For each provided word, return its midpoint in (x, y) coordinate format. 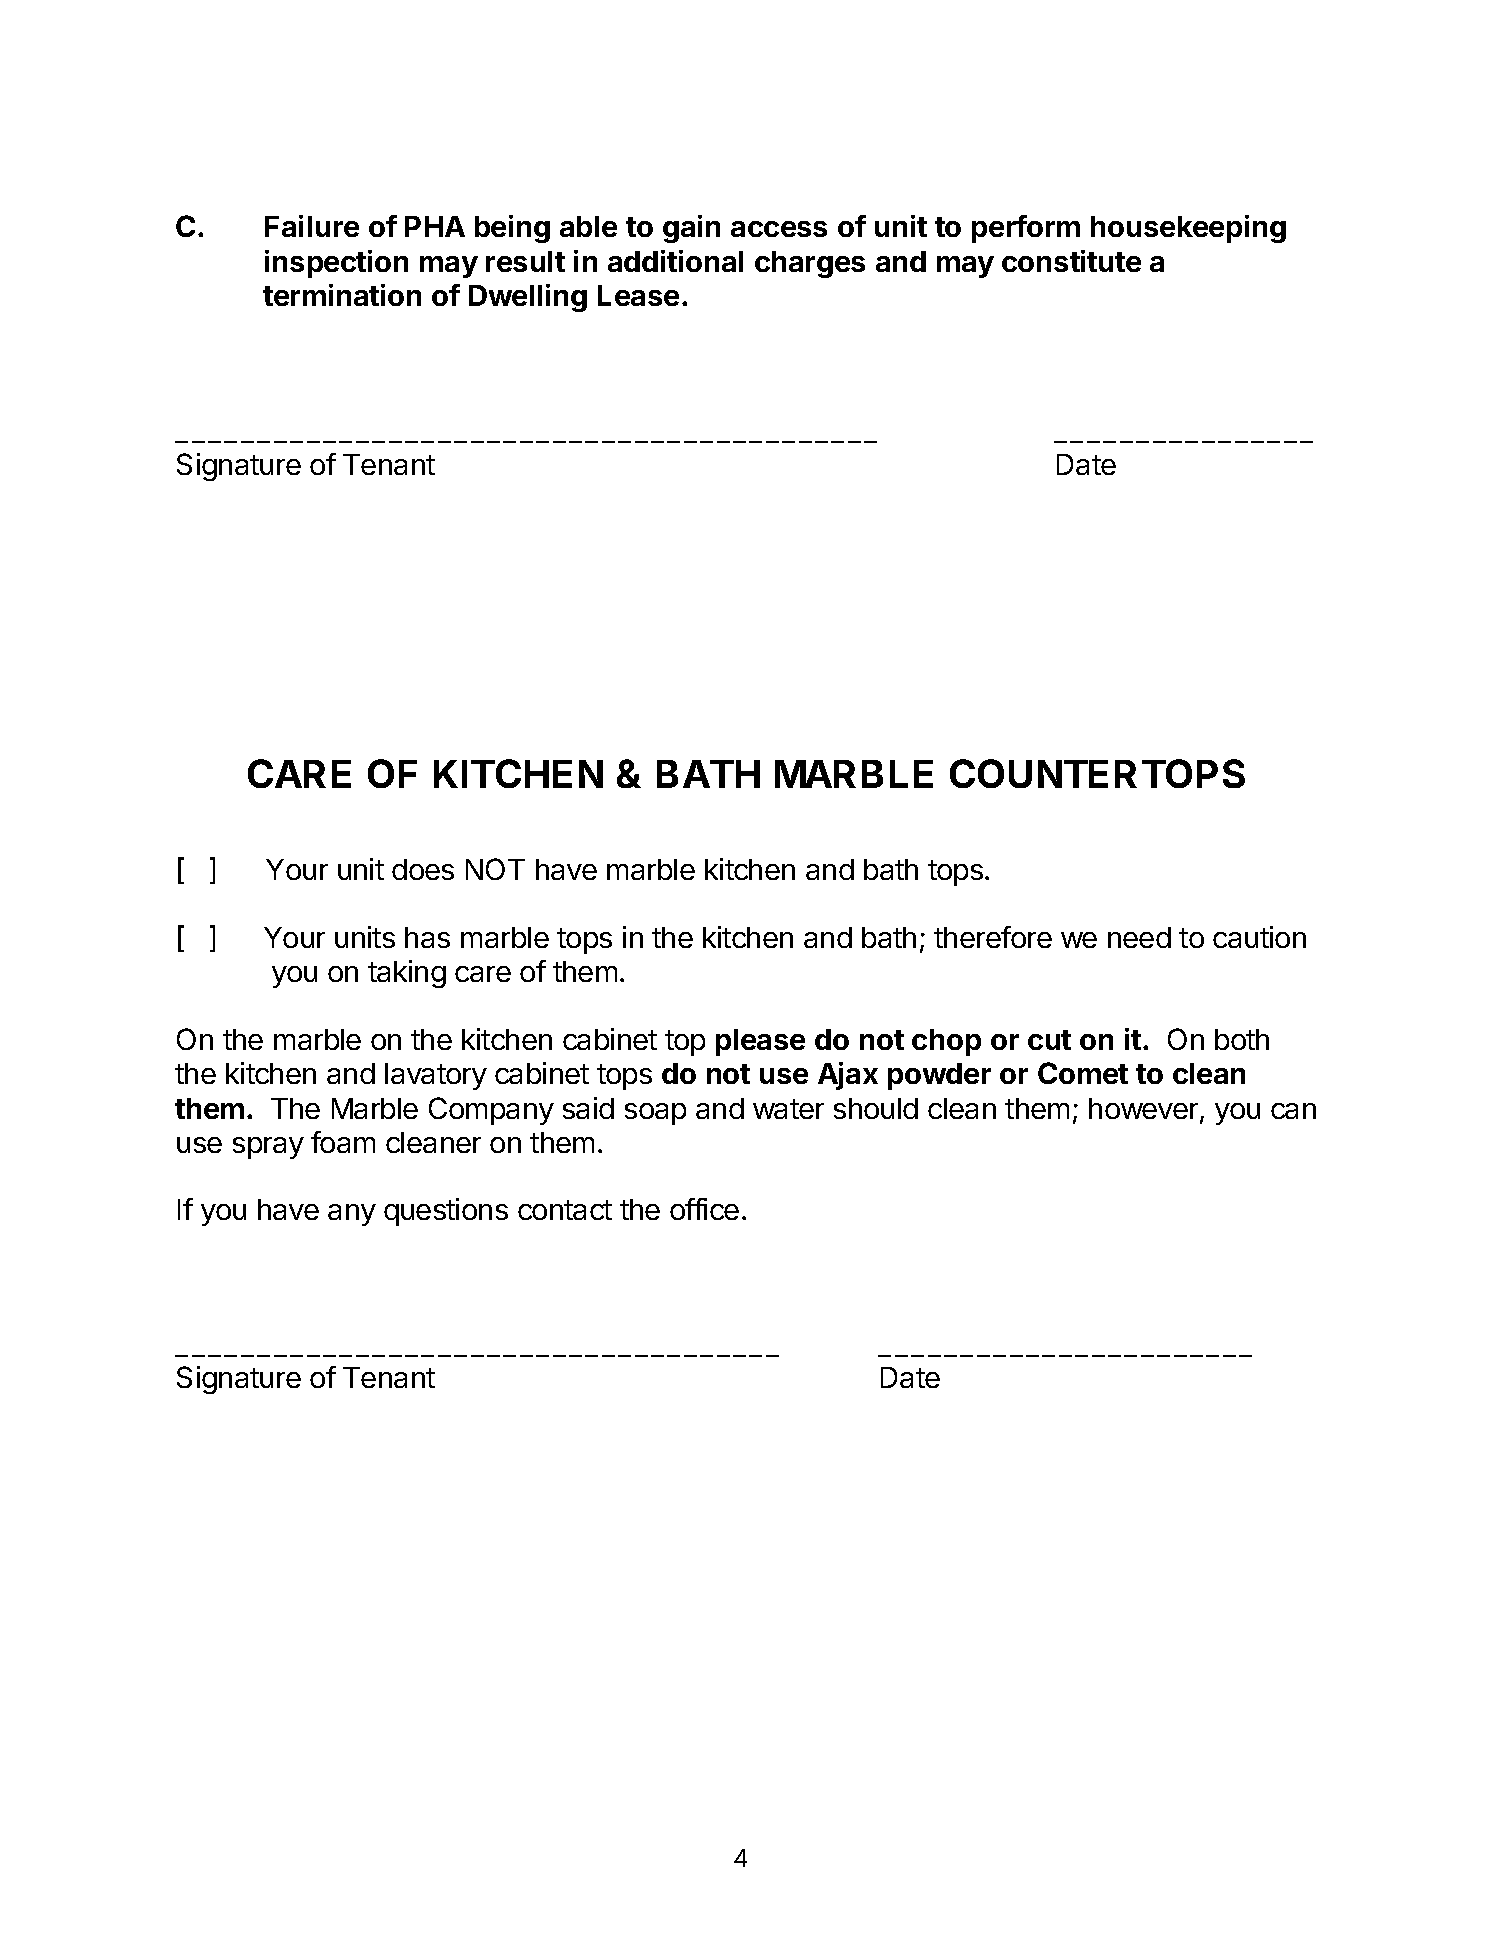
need (1139, 937)
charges (810, 264)
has (427, 937)
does (423, 869)
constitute (1071, 261)
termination (342, 295)
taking (407, 974)
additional (675, 261)
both (1242, 1039)
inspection (336, 264)
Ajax (848, 1076)
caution (1259, 937)
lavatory (436, 1076)
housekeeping (1188, 229)
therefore (993, 937)
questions (446, 1212)
